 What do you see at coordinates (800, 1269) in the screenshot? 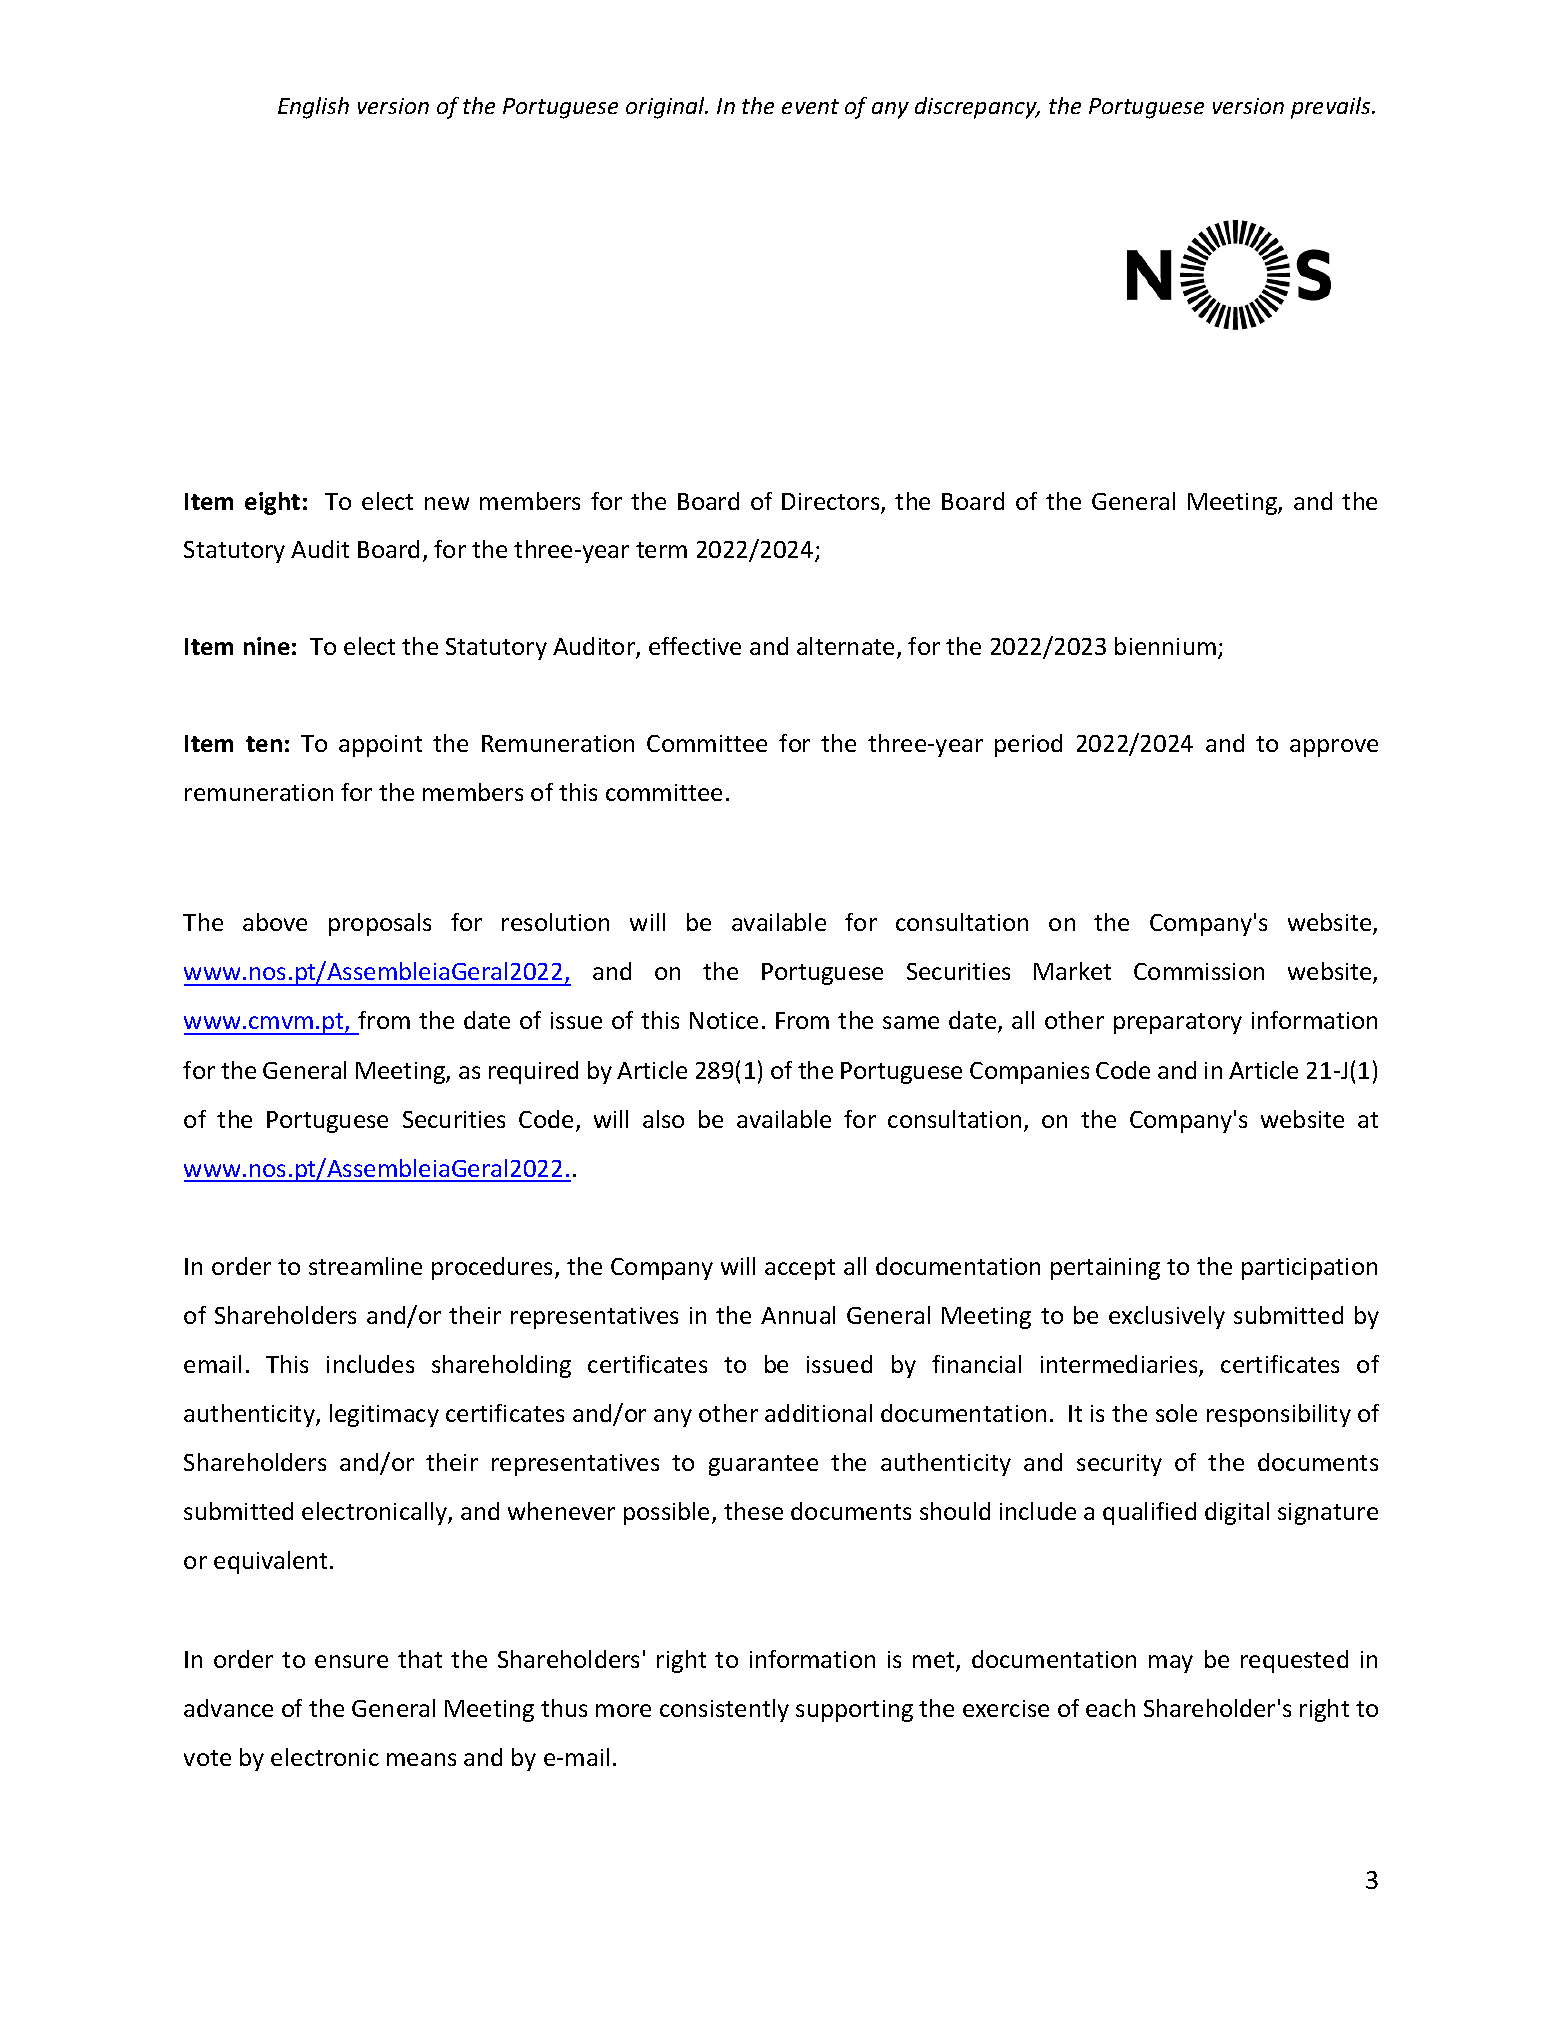
I see `accept` at bounding box center [800, 1269].
